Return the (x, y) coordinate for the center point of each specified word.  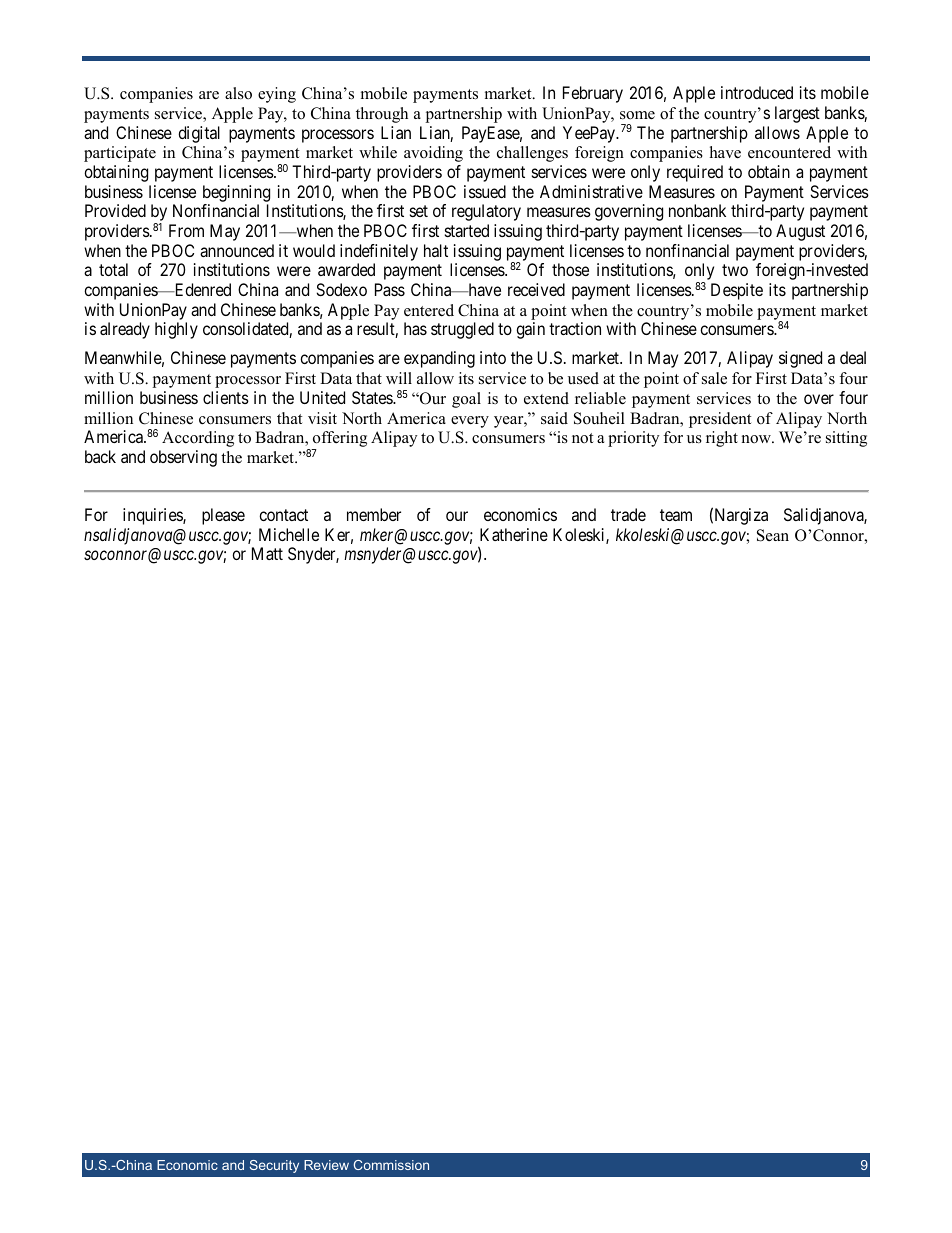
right (722, 439)
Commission (391, 1165)
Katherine (514, 534)
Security (274, 1166)
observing (183, 458)
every (470, 422)
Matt (267, 553)
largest (797, 114)
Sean (773, 535)
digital (199, 134)
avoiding (433, 154)
